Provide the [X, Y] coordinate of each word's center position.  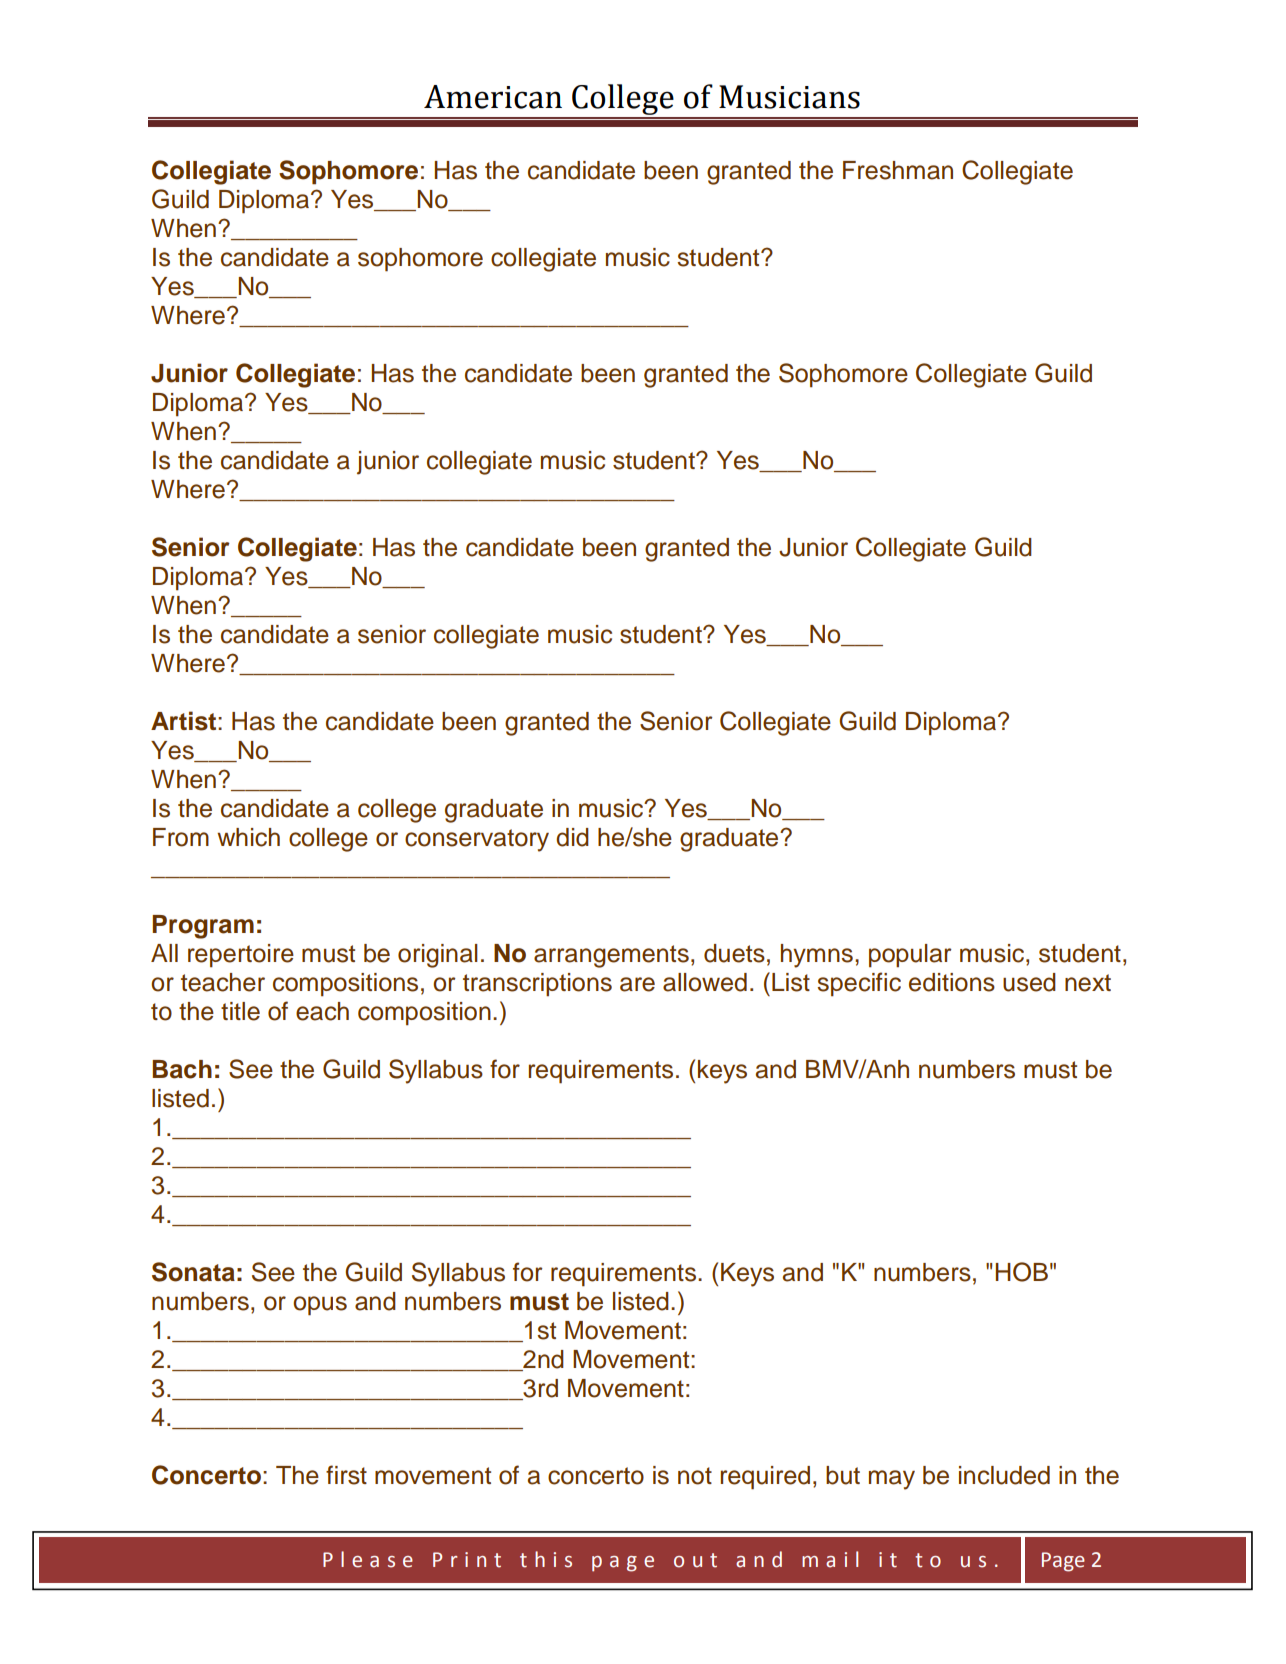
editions [952, 982]
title [240, 1011]
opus [320, 1306]
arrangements [611, 956]
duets [734, 953]
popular [910, 956]
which [248, 837]
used [1029, 982]
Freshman [898, 170]
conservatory [477, 840]
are [637, 984]
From [181, 837]
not [695, 1476]
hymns [817, 956]
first [346, 1475]
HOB [1022, 1272]
